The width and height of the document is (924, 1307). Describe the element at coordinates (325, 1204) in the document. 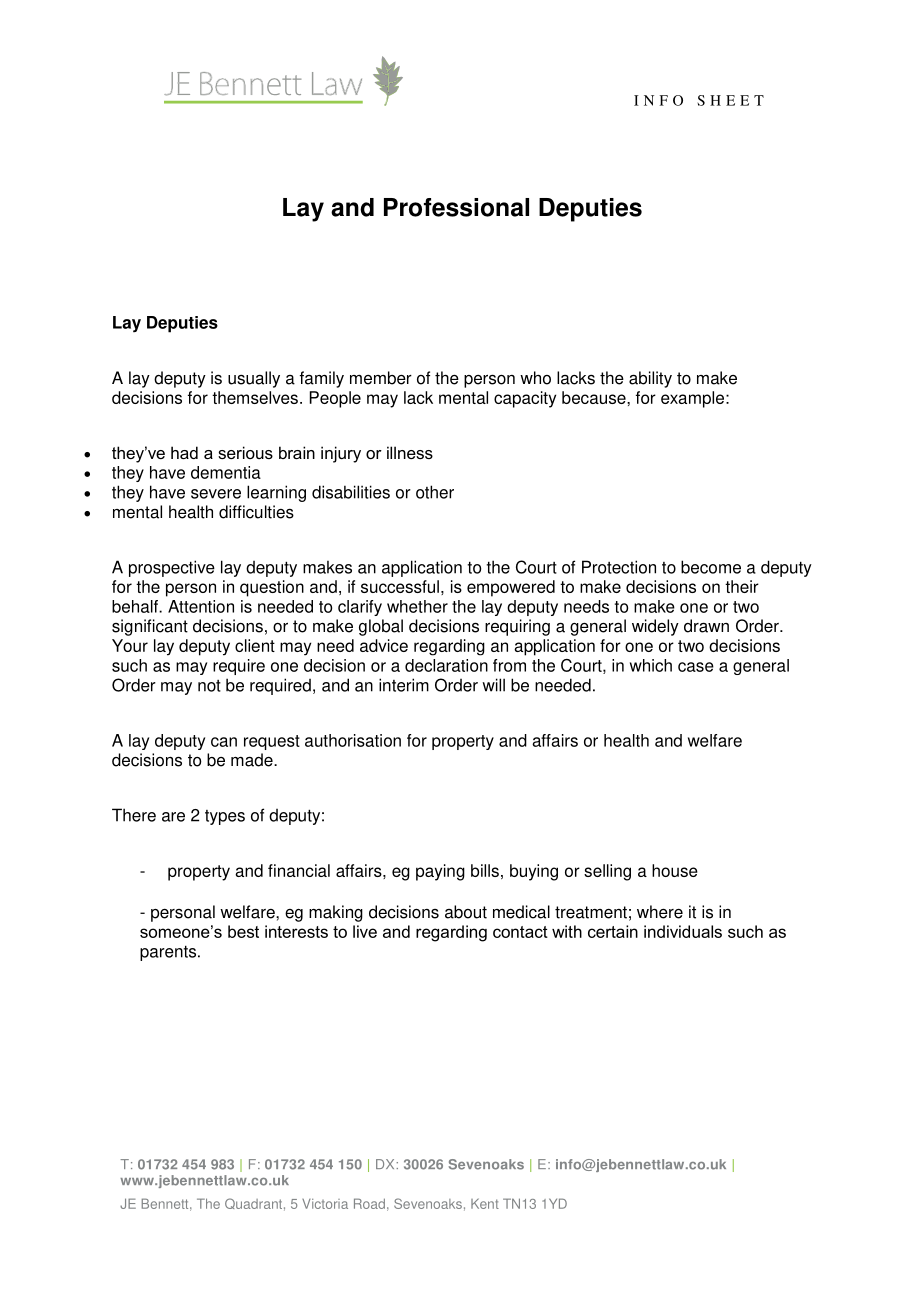

I see `Victoria` at that location.
